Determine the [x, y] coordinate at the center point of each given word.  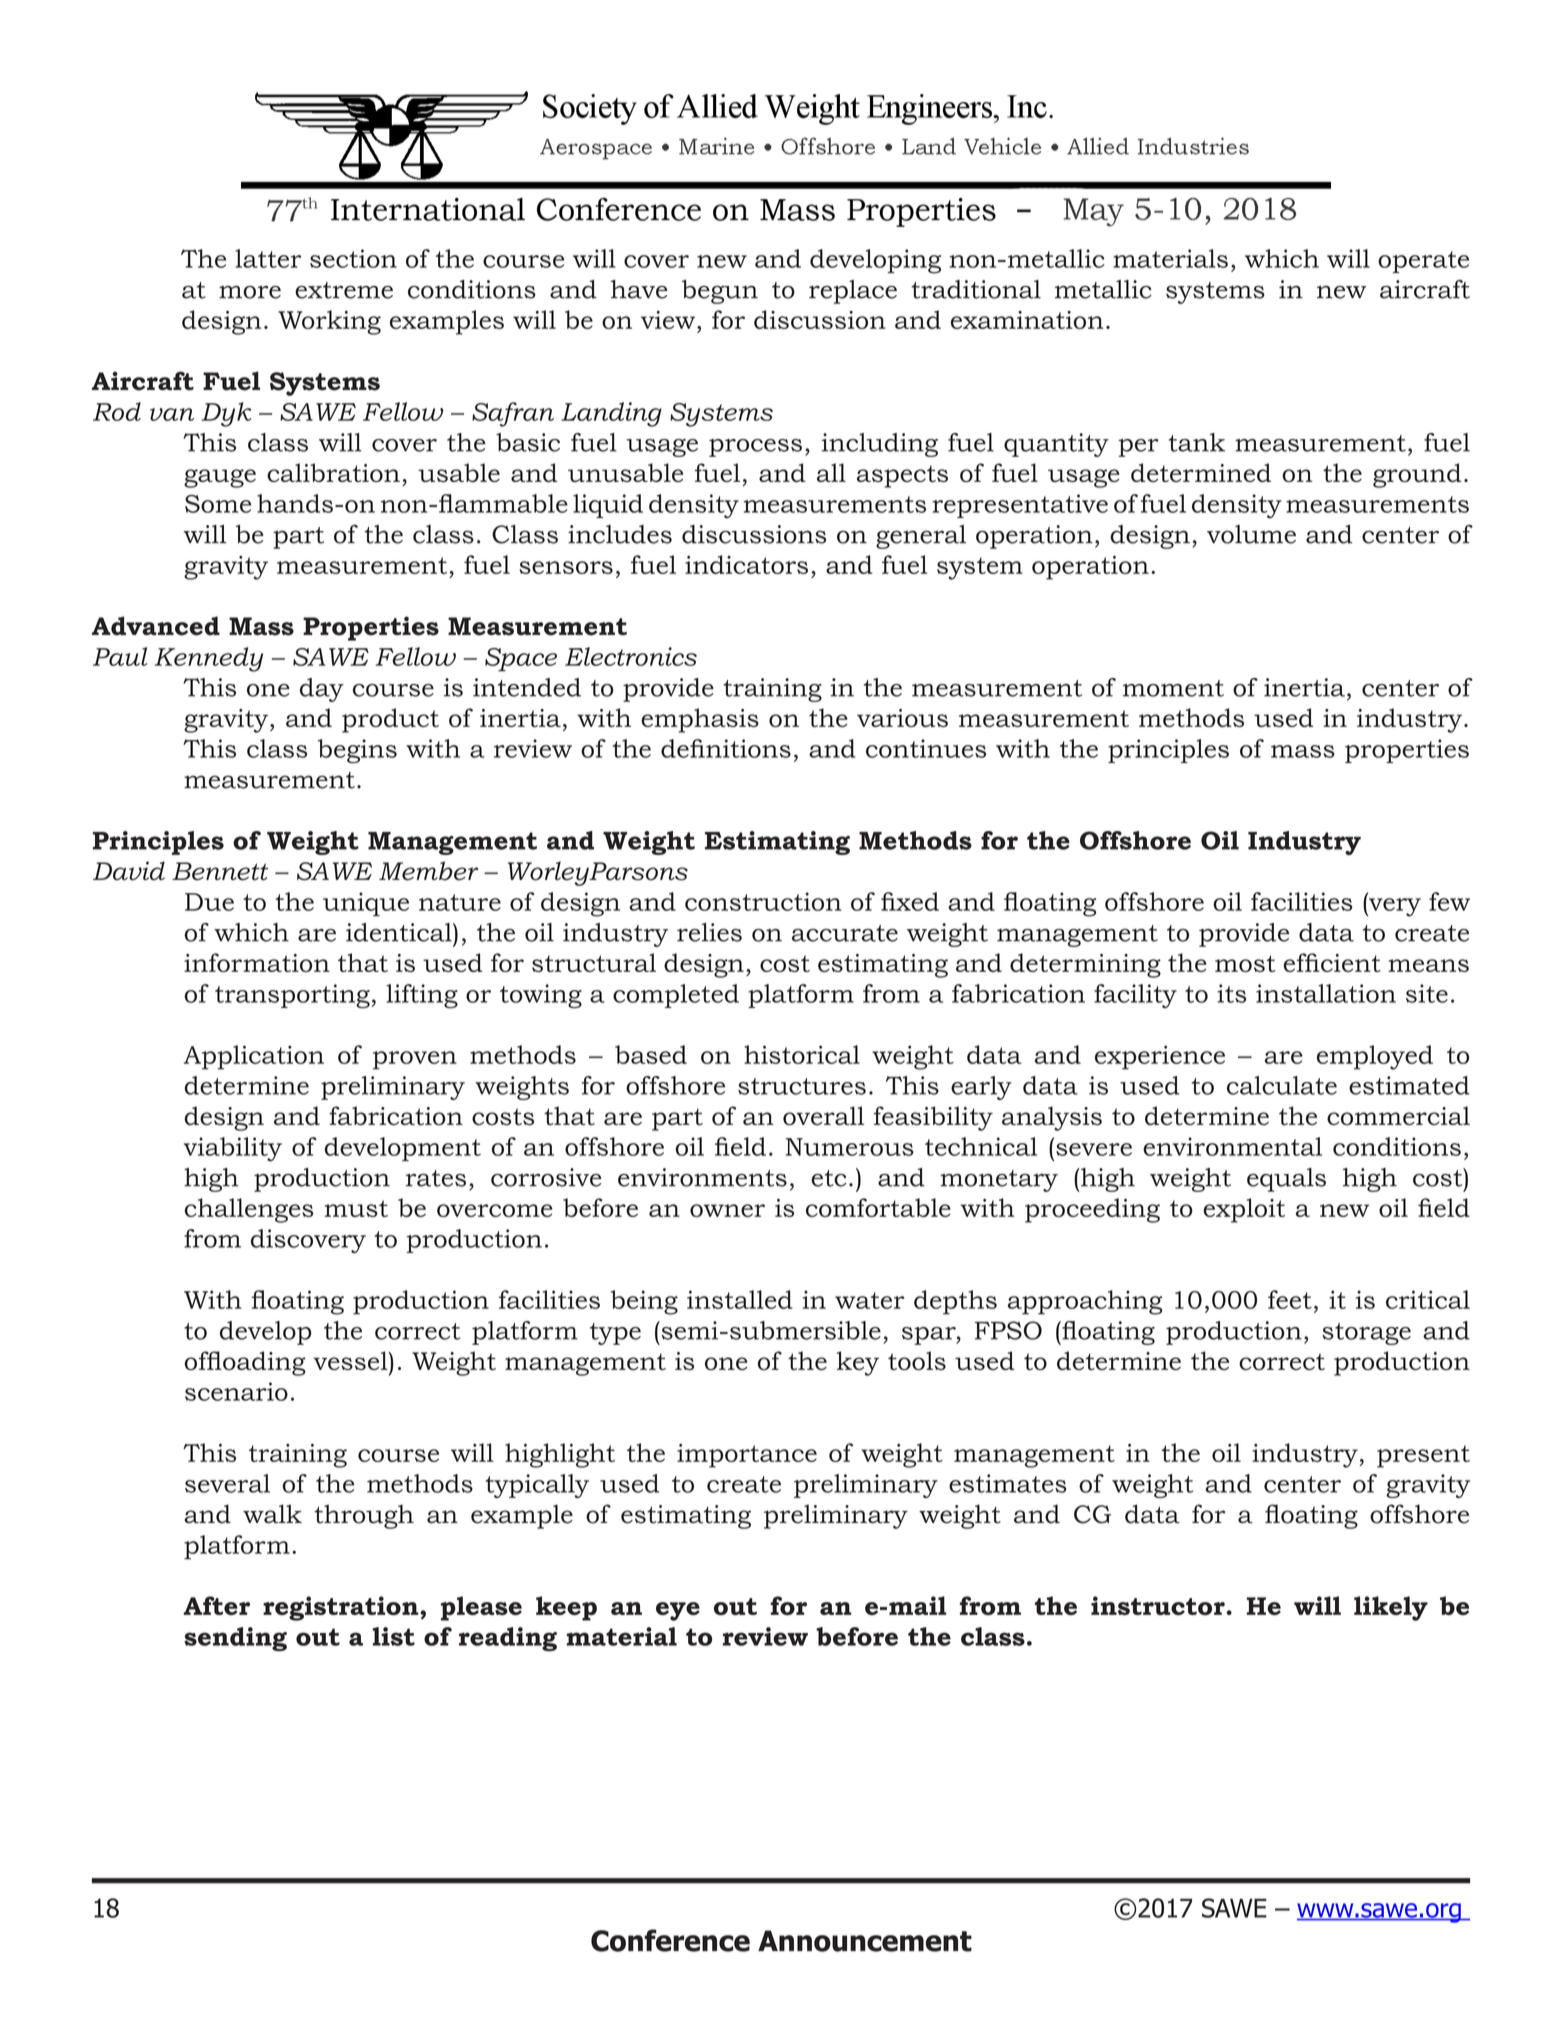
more [250, 292]
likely [1391, 1608]
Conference [670, 1940]
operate [1423, 262]
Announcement [865, 1941]
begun [720, 292]
